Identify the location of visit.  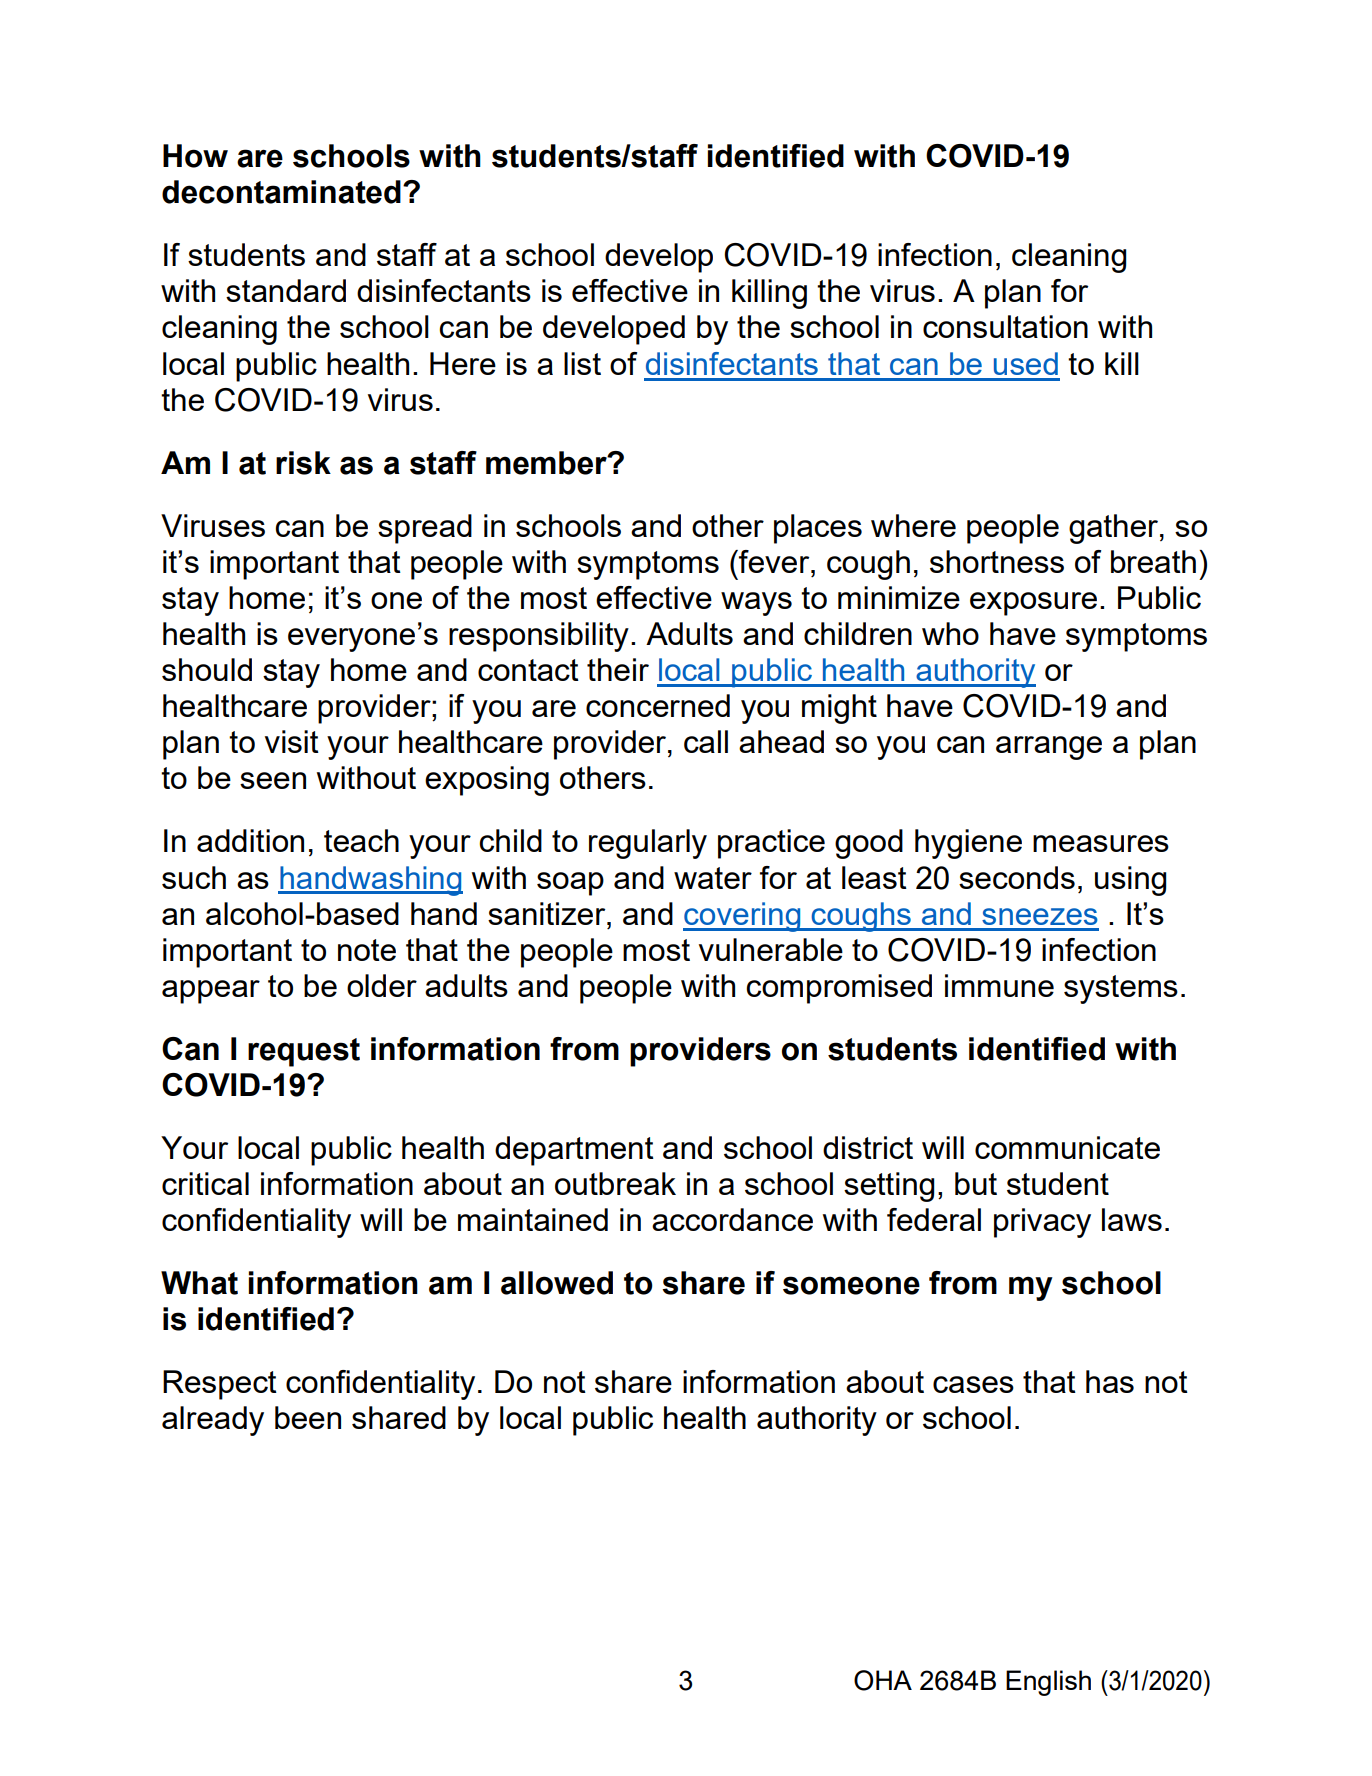
(292, 741).
